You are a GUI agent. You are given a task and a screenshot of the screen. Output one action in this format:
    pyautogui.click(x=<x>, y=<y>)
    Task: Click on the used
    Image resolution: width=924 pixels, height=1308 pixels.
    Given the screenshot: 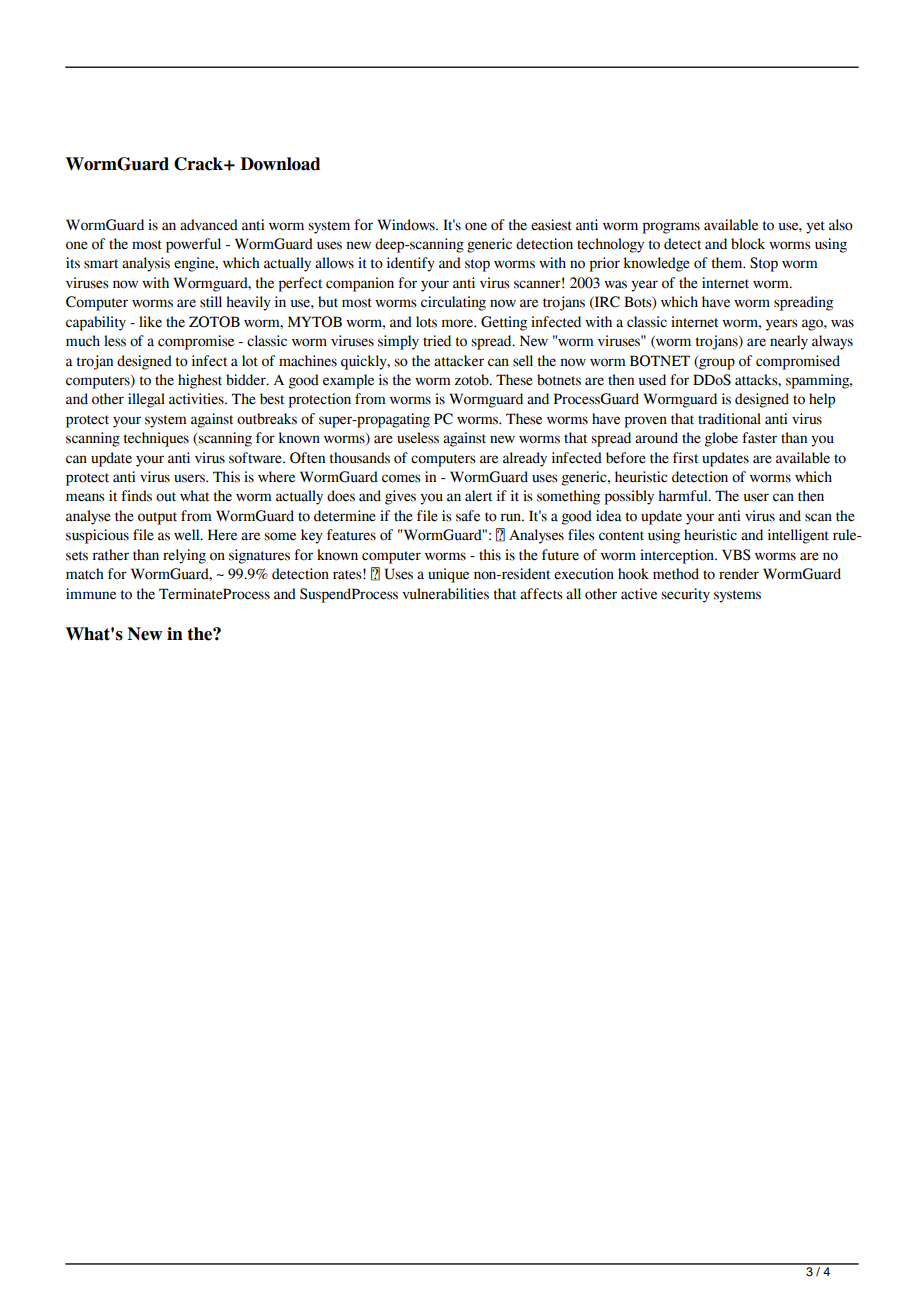 What is the action you would take?
    pyautogui.click(x=652, y=380)
